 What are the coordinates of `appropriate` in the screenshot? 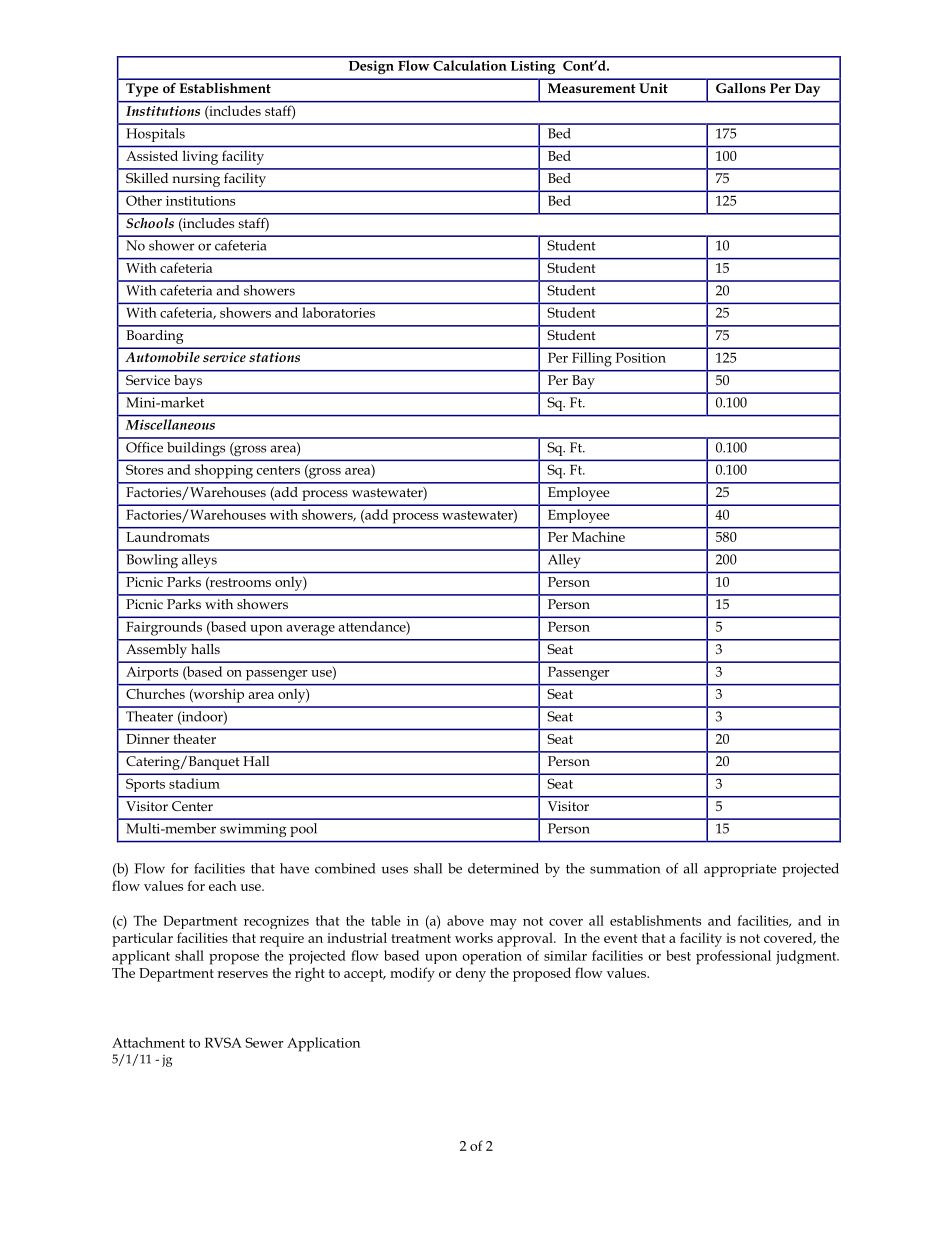 It's located at (740, 870).
